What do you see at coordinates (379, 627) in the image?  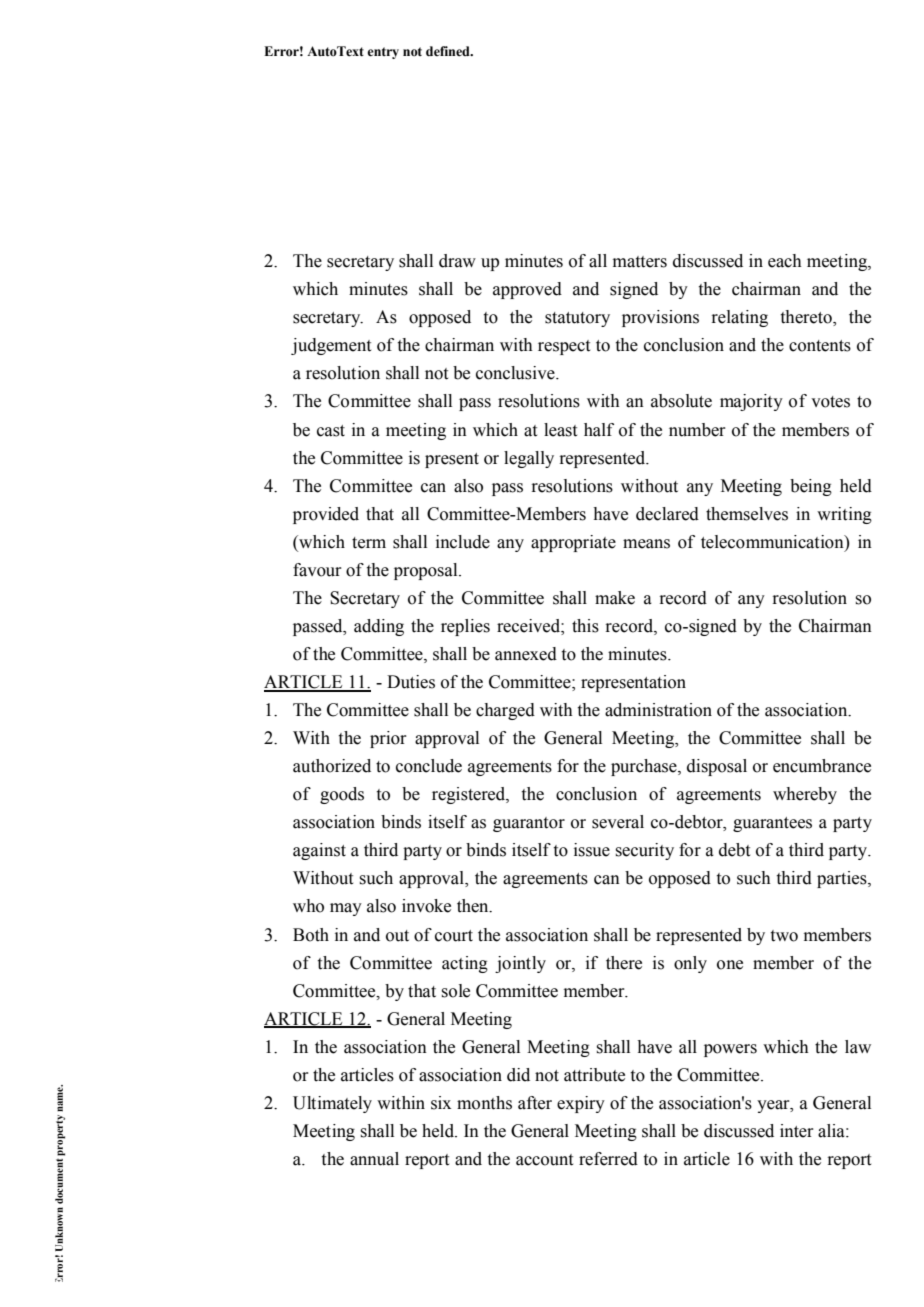 I see `adding` at bounding box center [379, 627].
